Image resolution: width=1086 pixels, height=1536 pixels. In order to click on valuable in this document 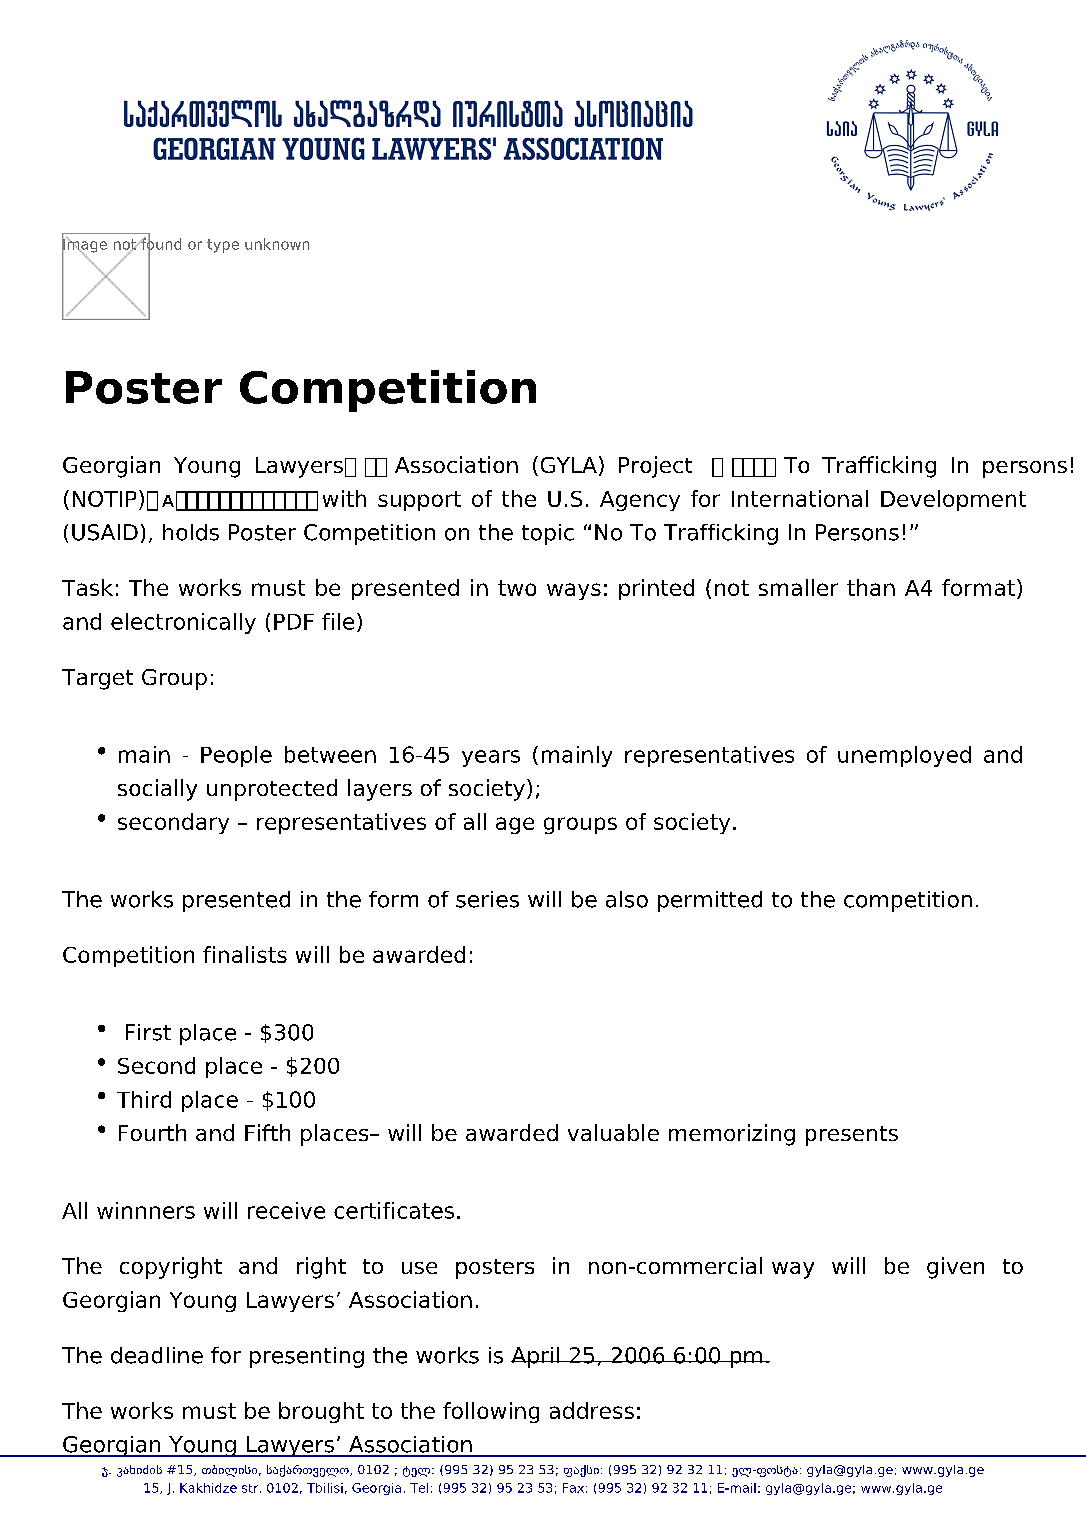, I will do `click(613, 1132)`.
